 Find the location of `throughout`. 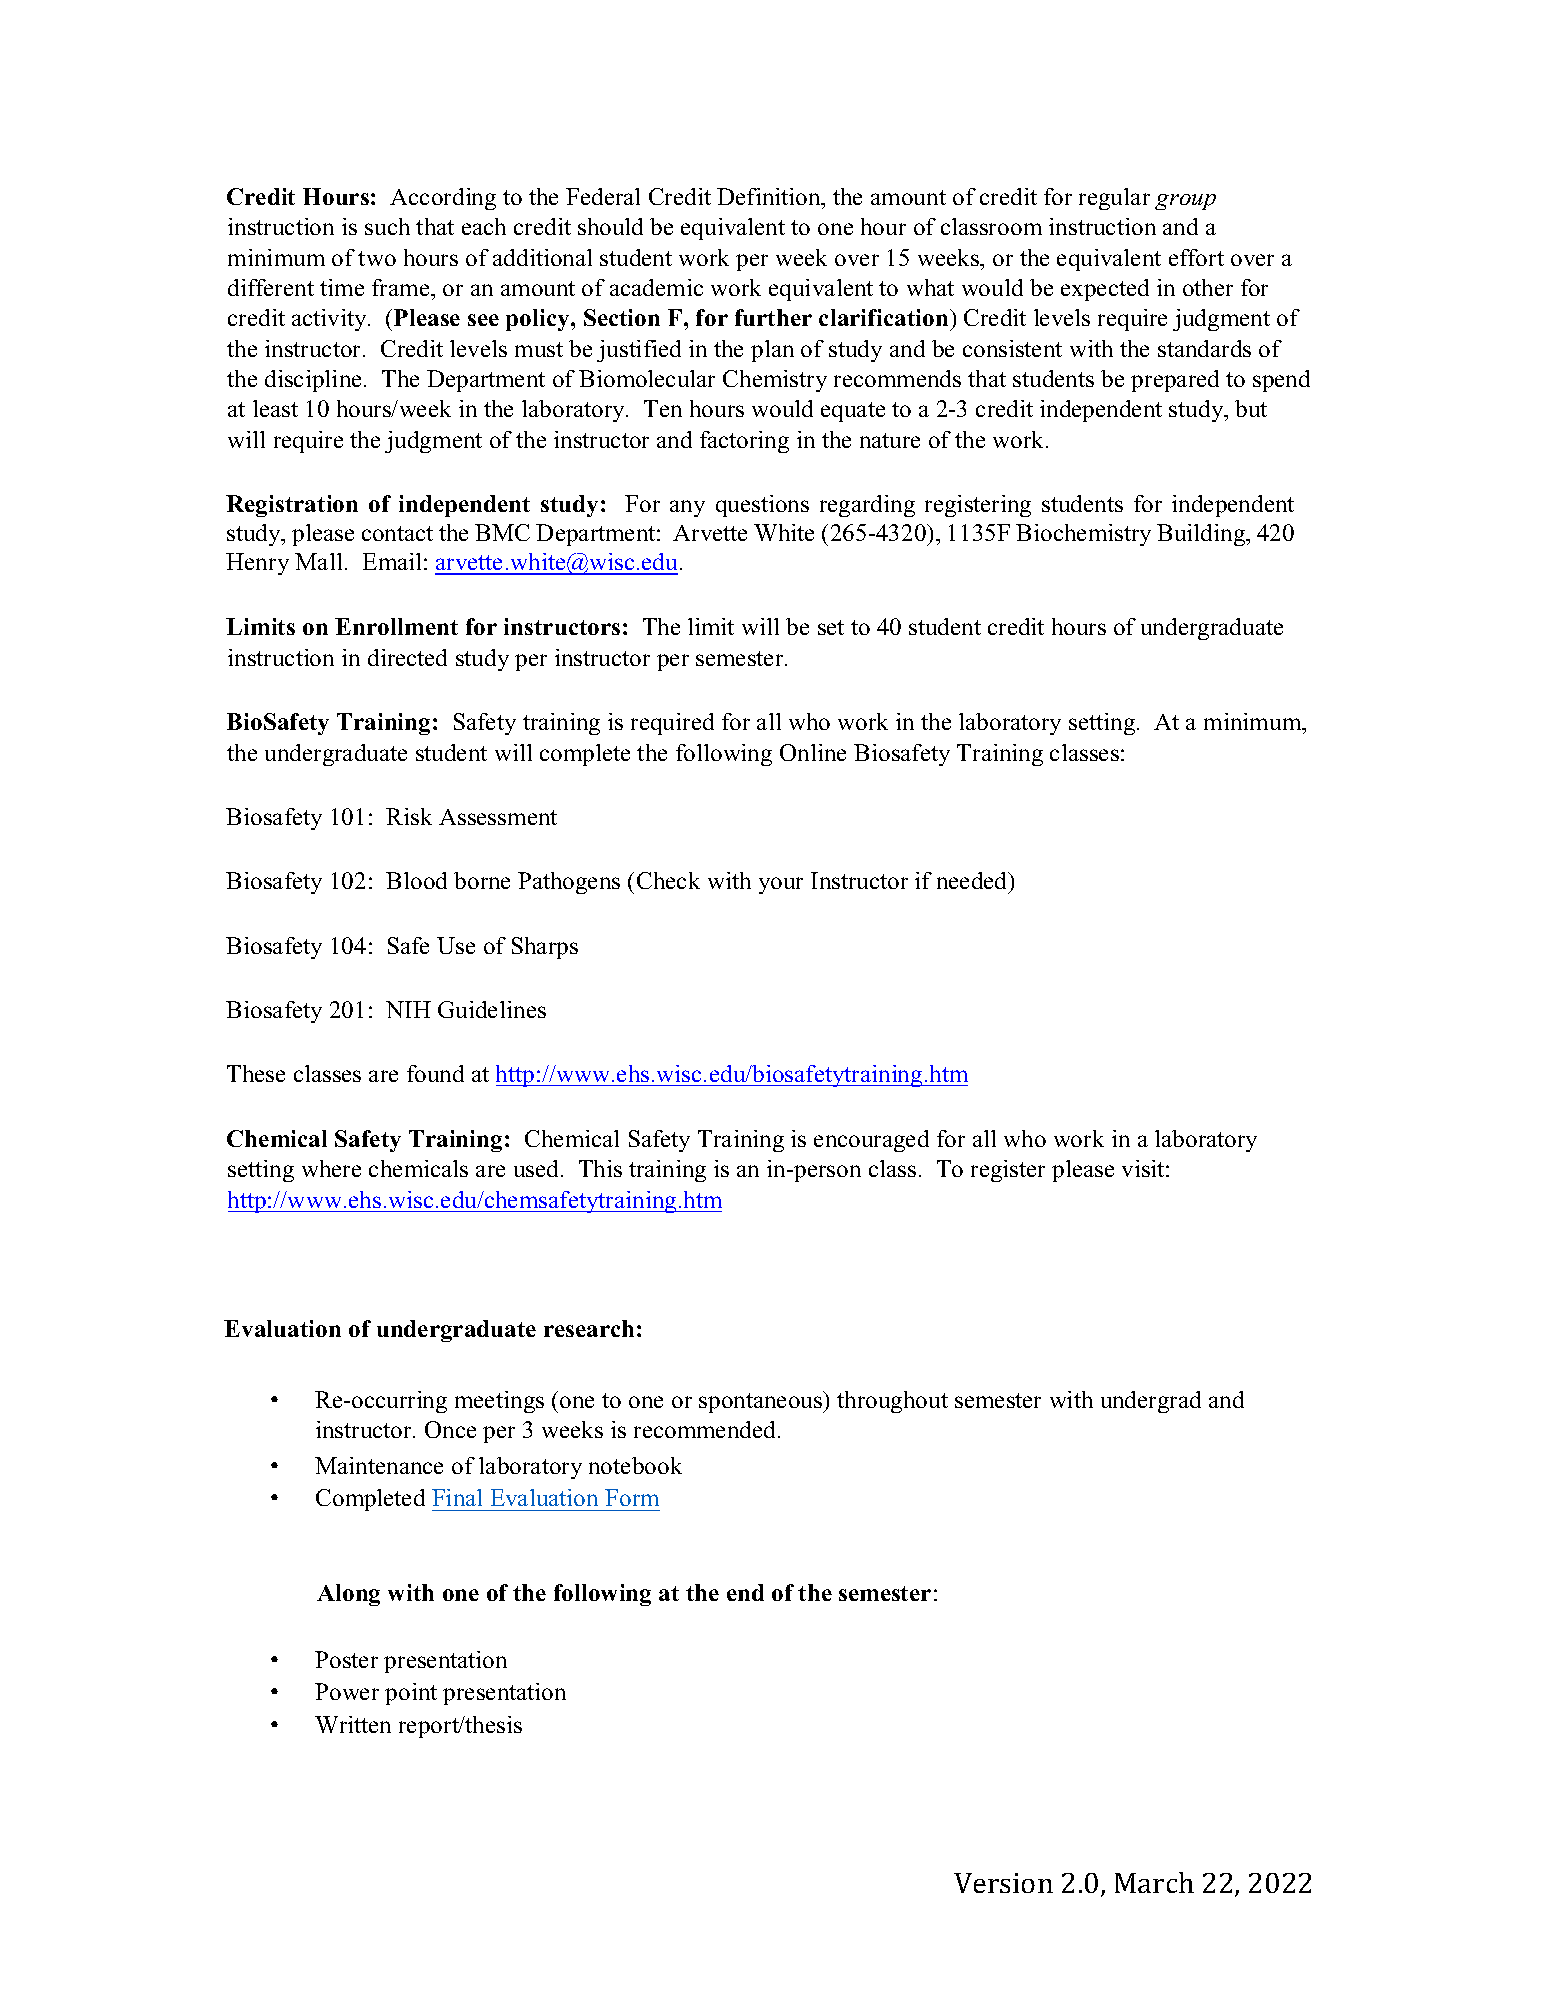

throughout is located at coordinates (892, 1402).
